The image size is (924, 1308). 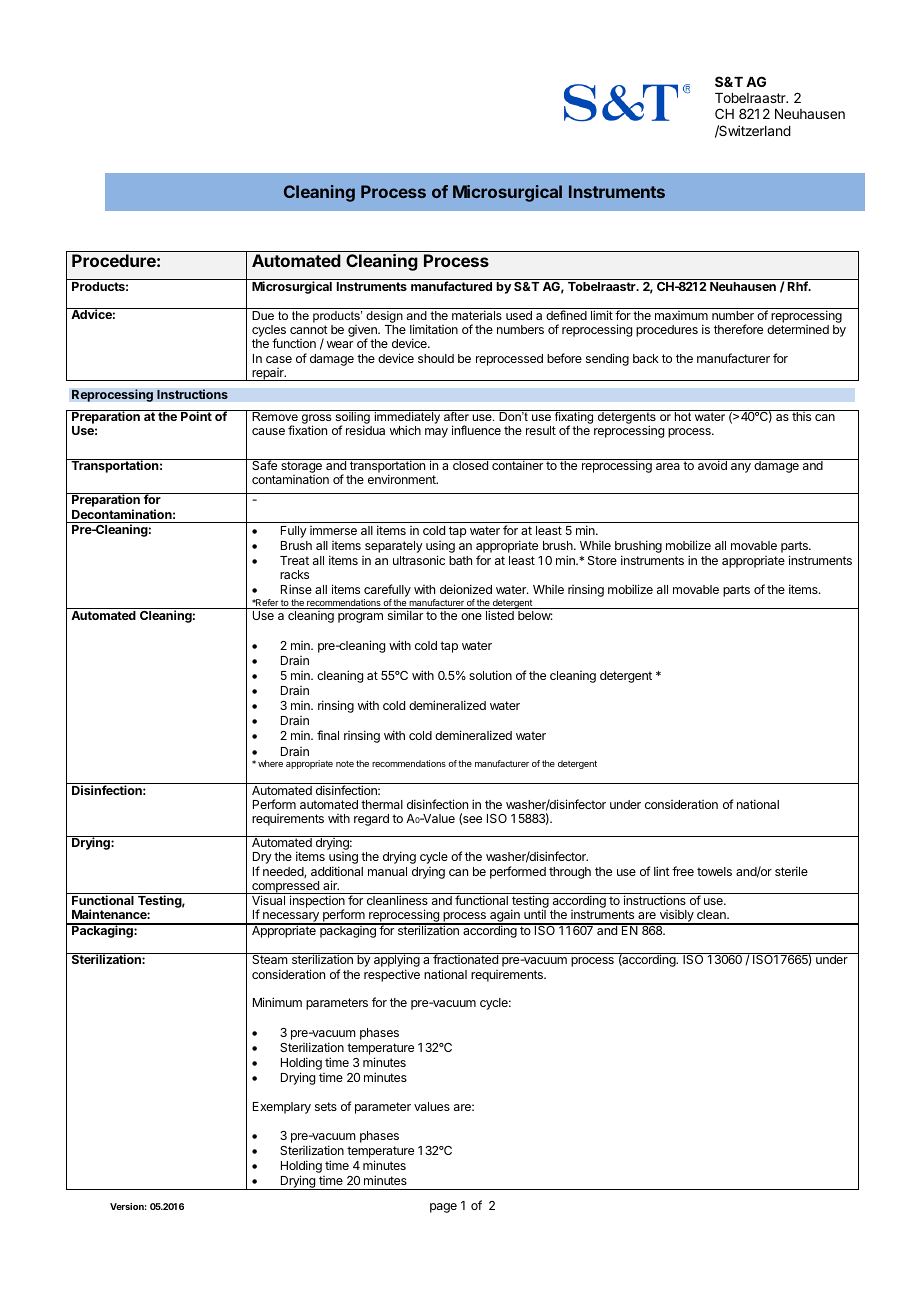 I want to click on solution, so click(x=490, y=675).
